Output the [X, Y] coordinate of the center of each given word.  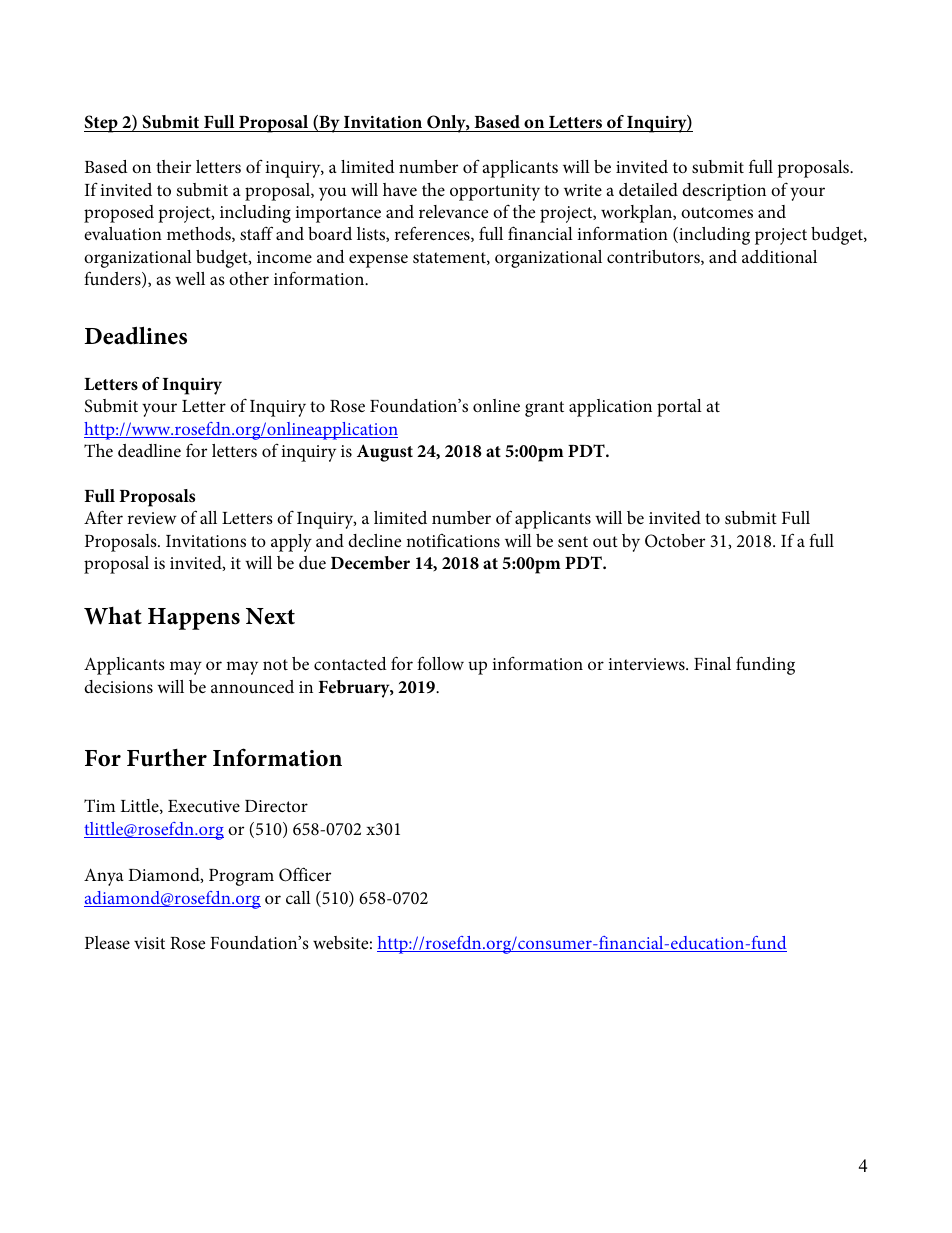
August [385, 453]
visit [149, 943]
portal [679, 408]
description [724, 192]
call [298, 897]
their [173, 166]
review [151, 518]
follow [440, 663]
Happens [194, 619]
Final [712, 663]
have [400, 189]
